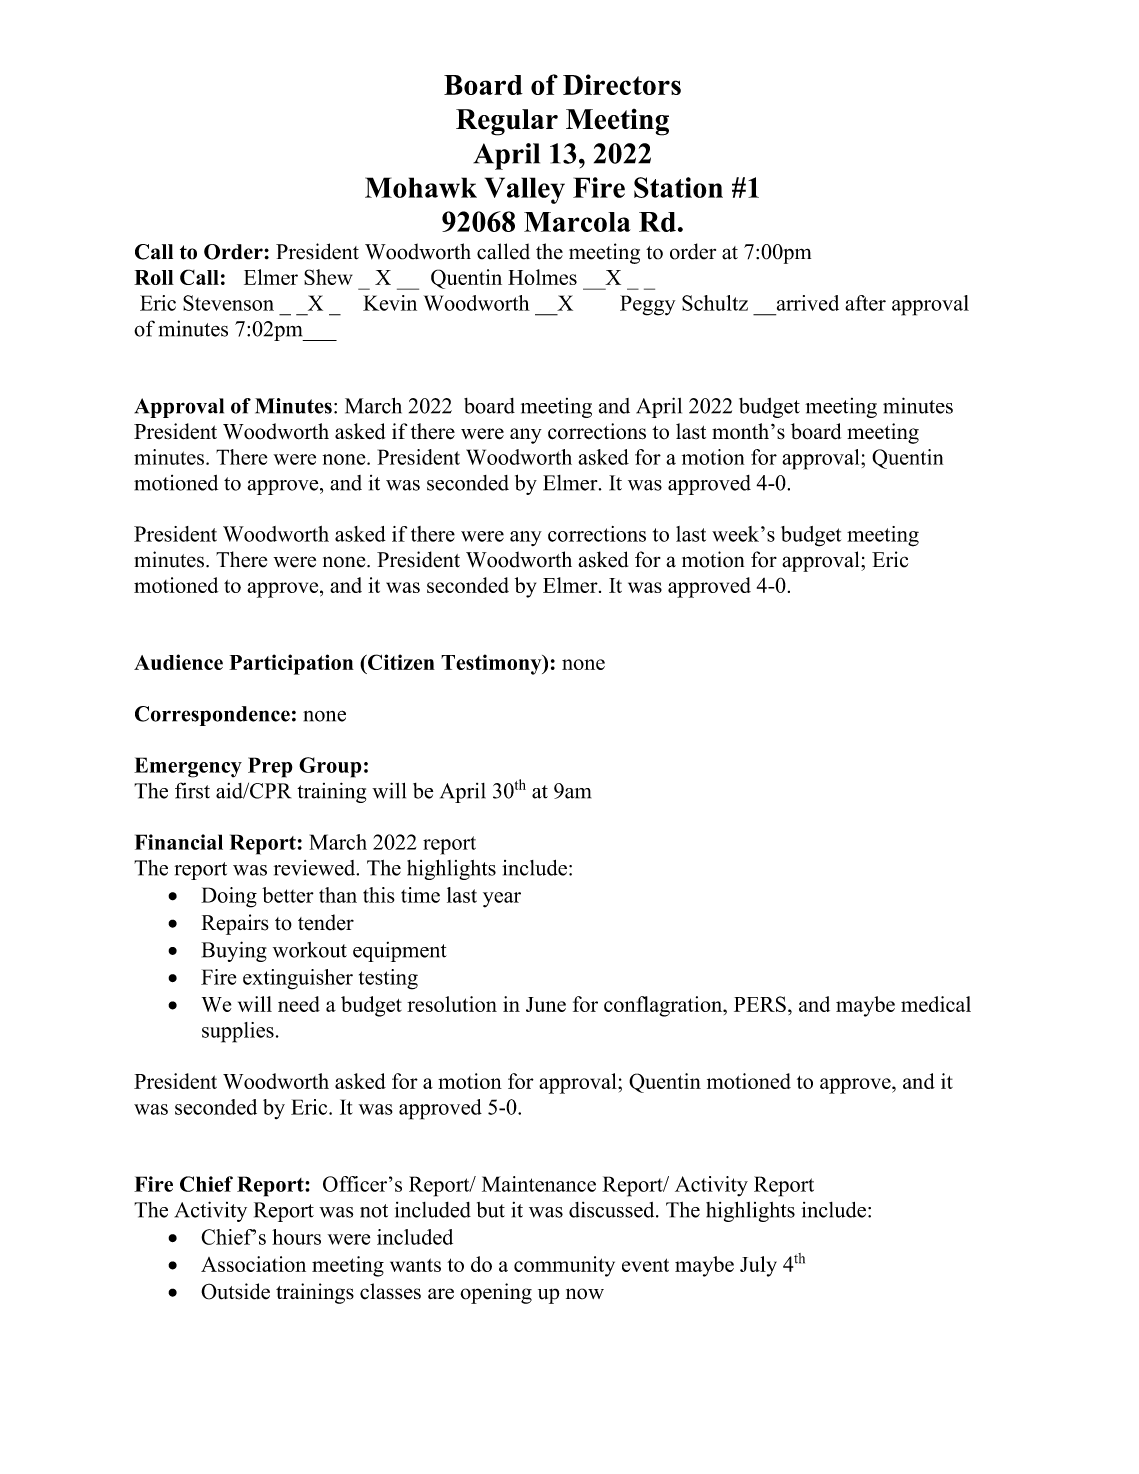  What do you see at coordinates (760, 1004) in the page?
I see `PERS` at bounding box center [760, 1004].
